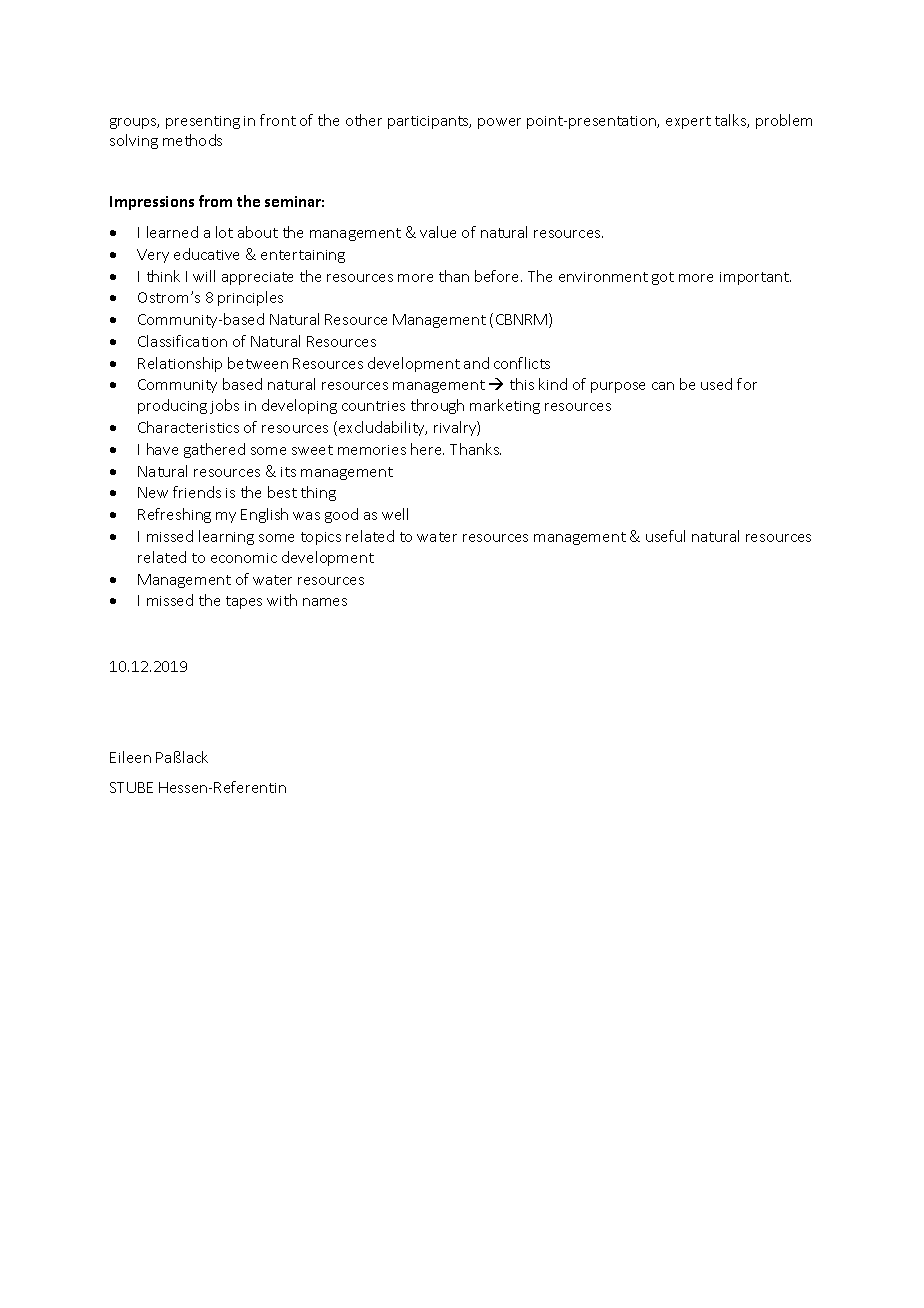 This screenshot has width=924, height=1308. What do you see at coordinates (131, 787) in the screenshot?
I see `STUBE` at bounding box center [131, 787].
